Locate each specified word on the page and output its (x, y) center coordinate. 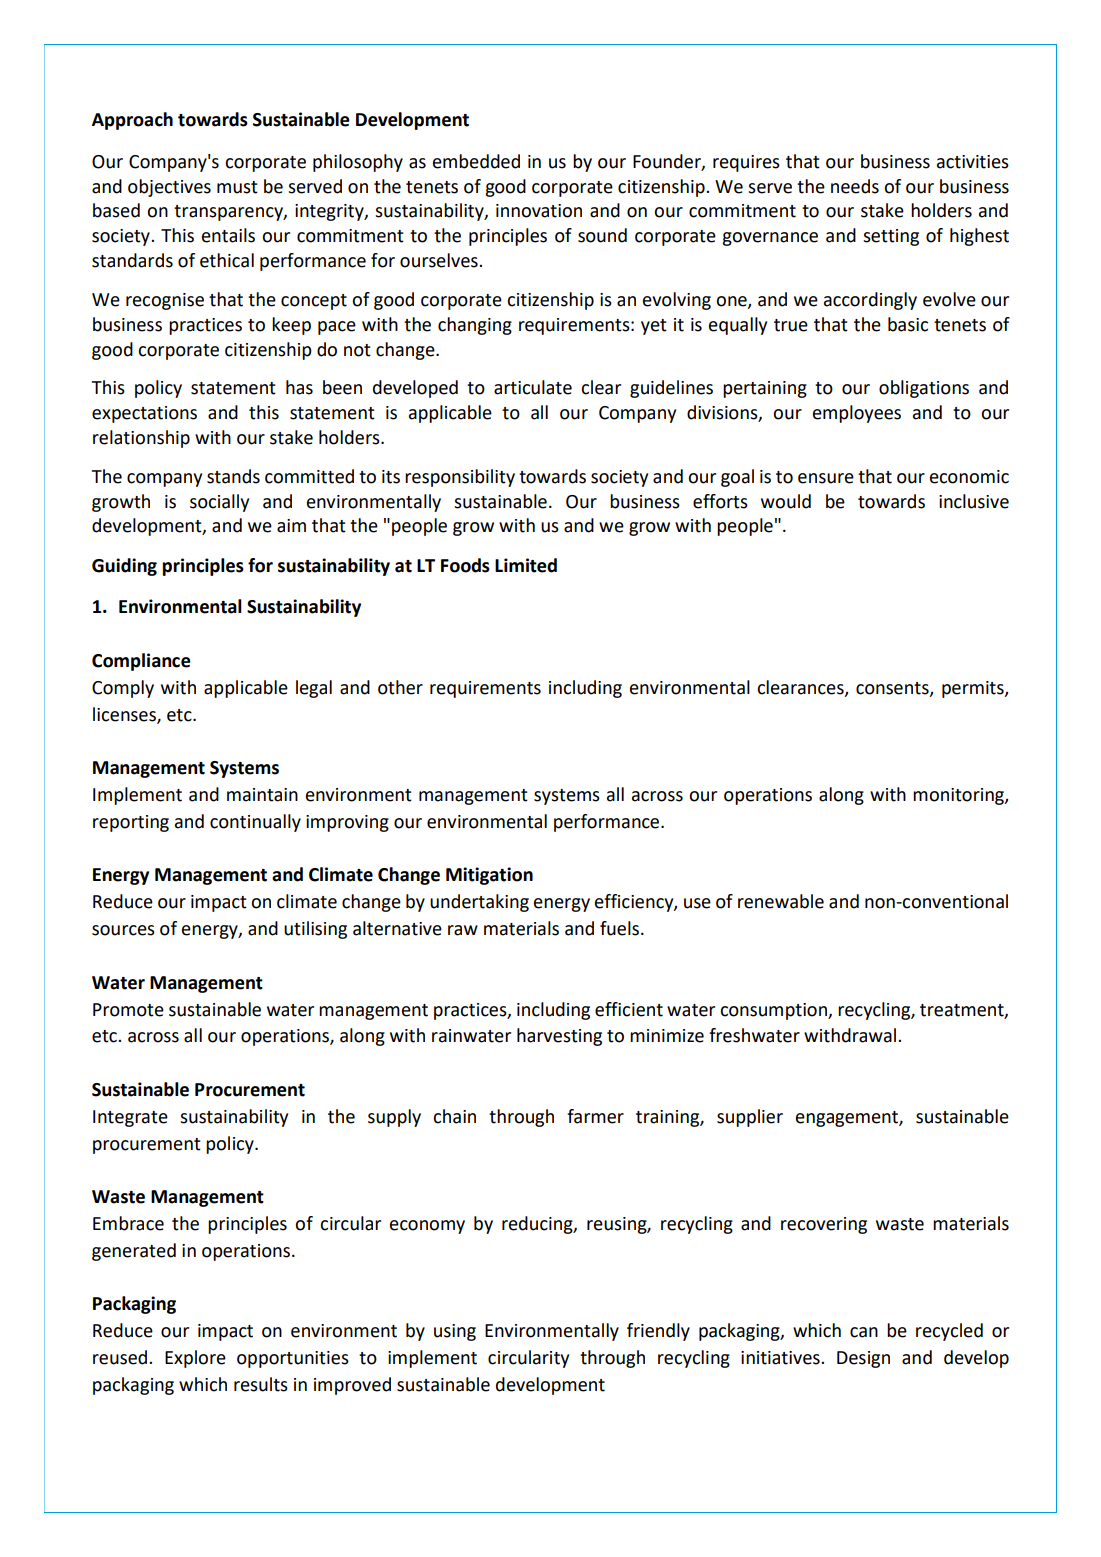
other (400, 687)
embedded (476, 161)
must (237, 187)
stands (233, 476)
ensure (826, 478)
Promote (128, 1010)
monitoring (959, 796)
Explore (195, 1359)
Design (863, 1359)
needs (855, 186)
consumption (774, 1011)
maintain (262, 795)
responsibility (460, 478)
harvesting (559, 1037)
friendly (658, 1332)
